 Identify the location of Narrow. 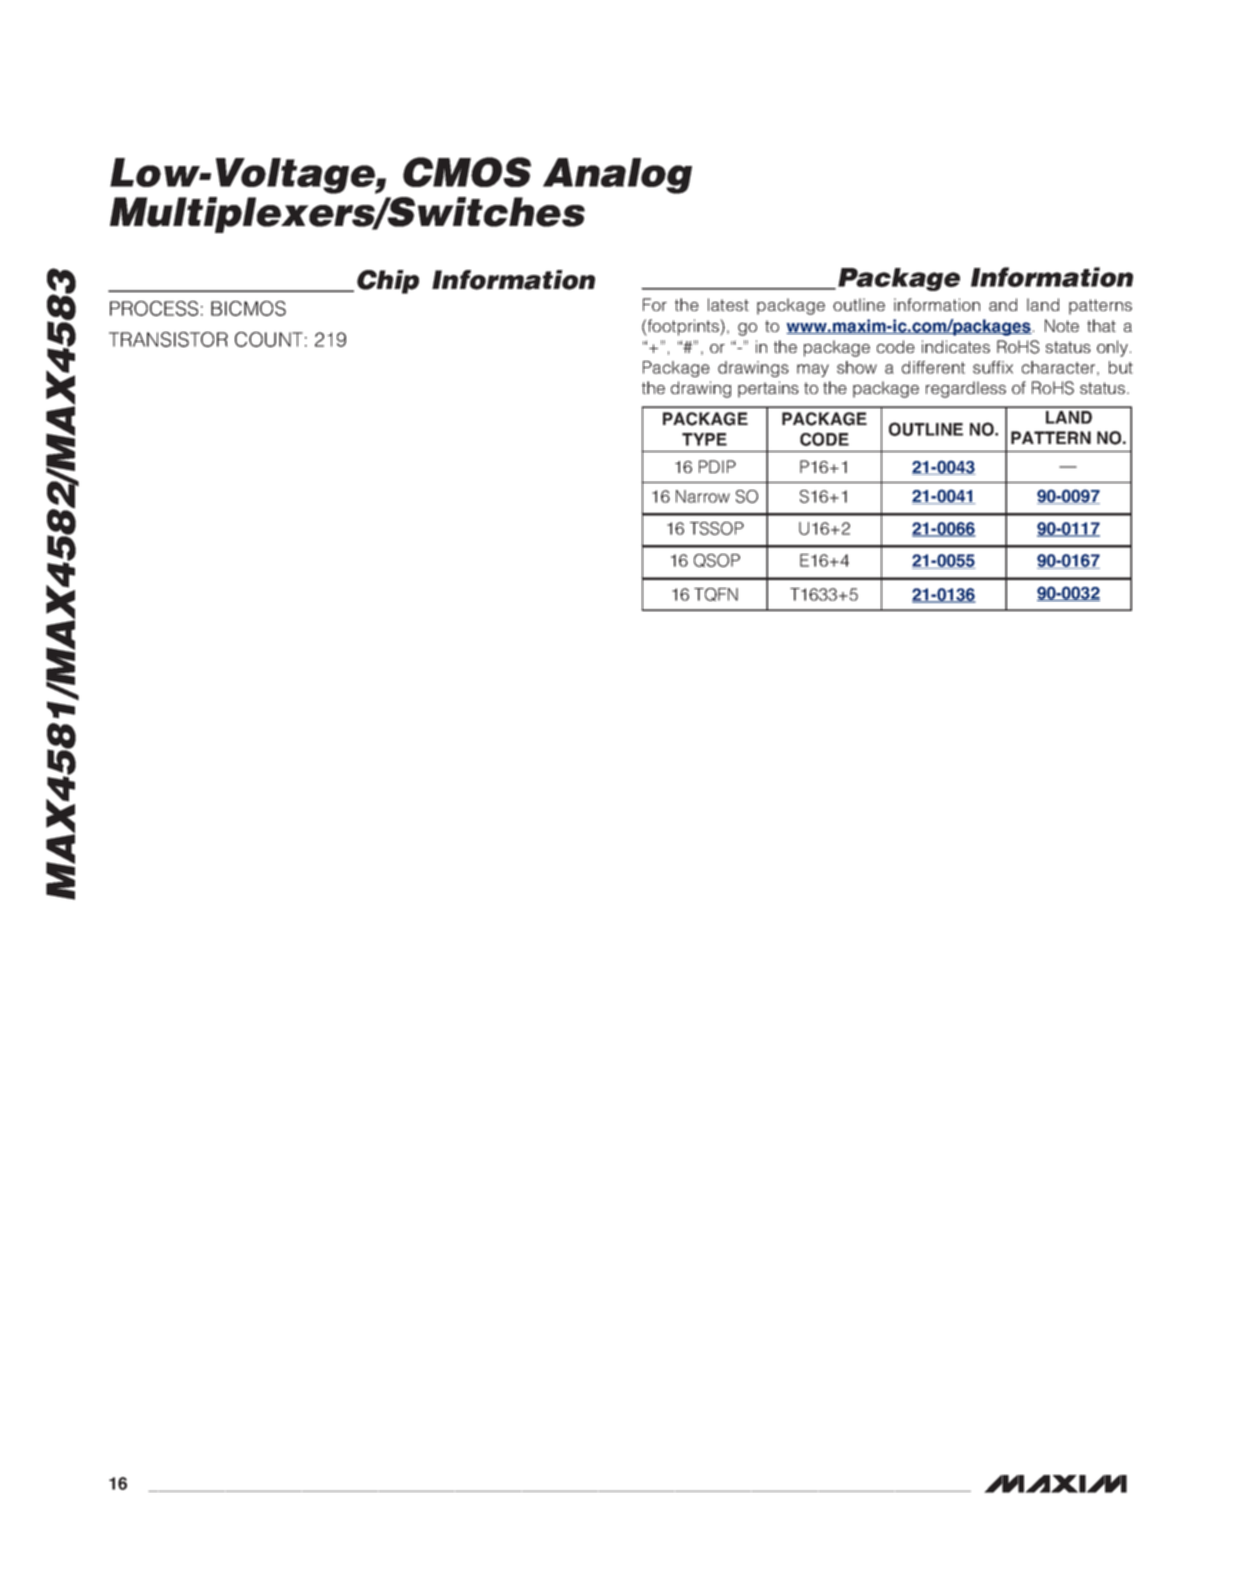
(703, 496).
